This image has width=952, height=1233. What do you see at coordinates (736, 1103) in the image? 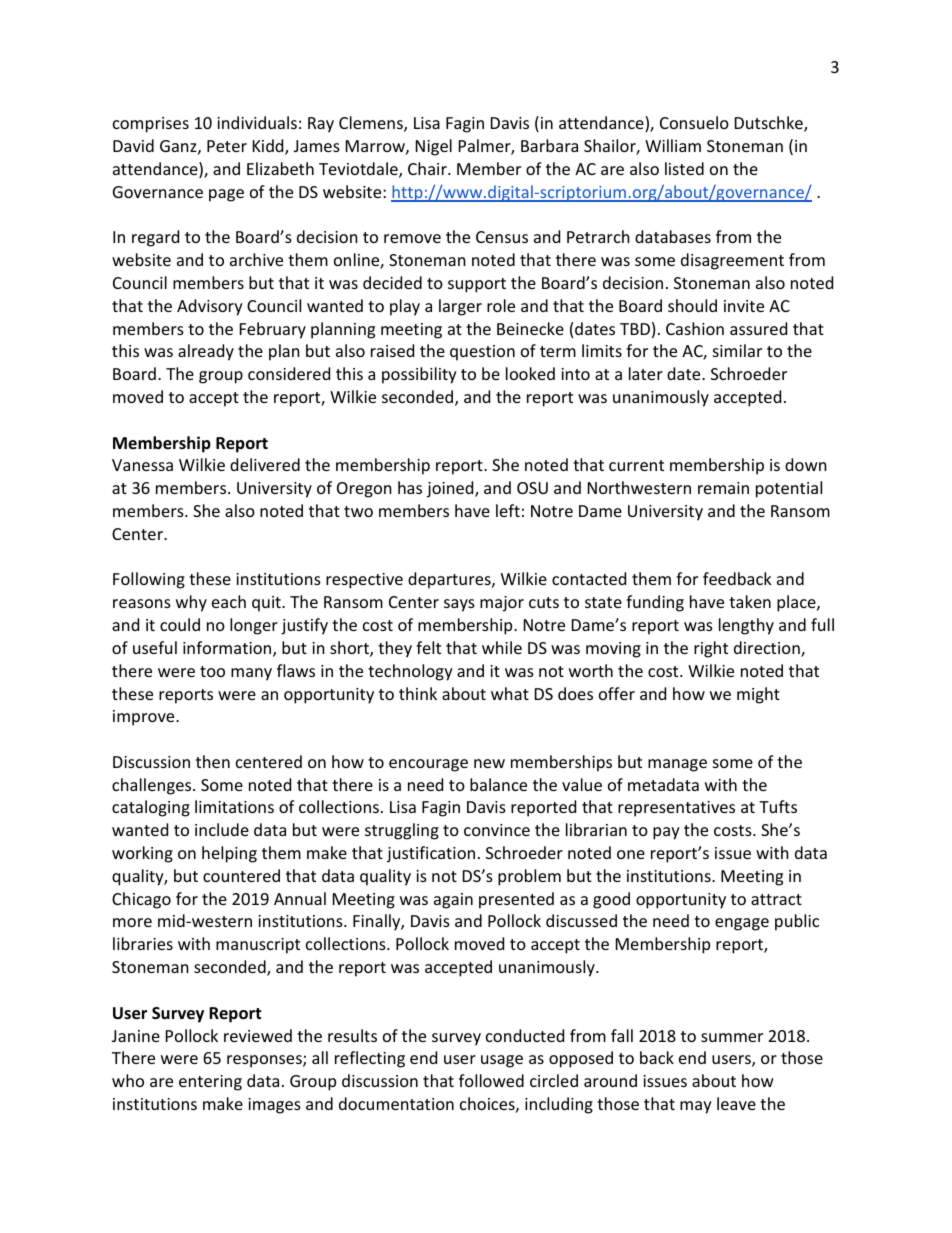
I see `leave` at bounding box center [736, 1103].
